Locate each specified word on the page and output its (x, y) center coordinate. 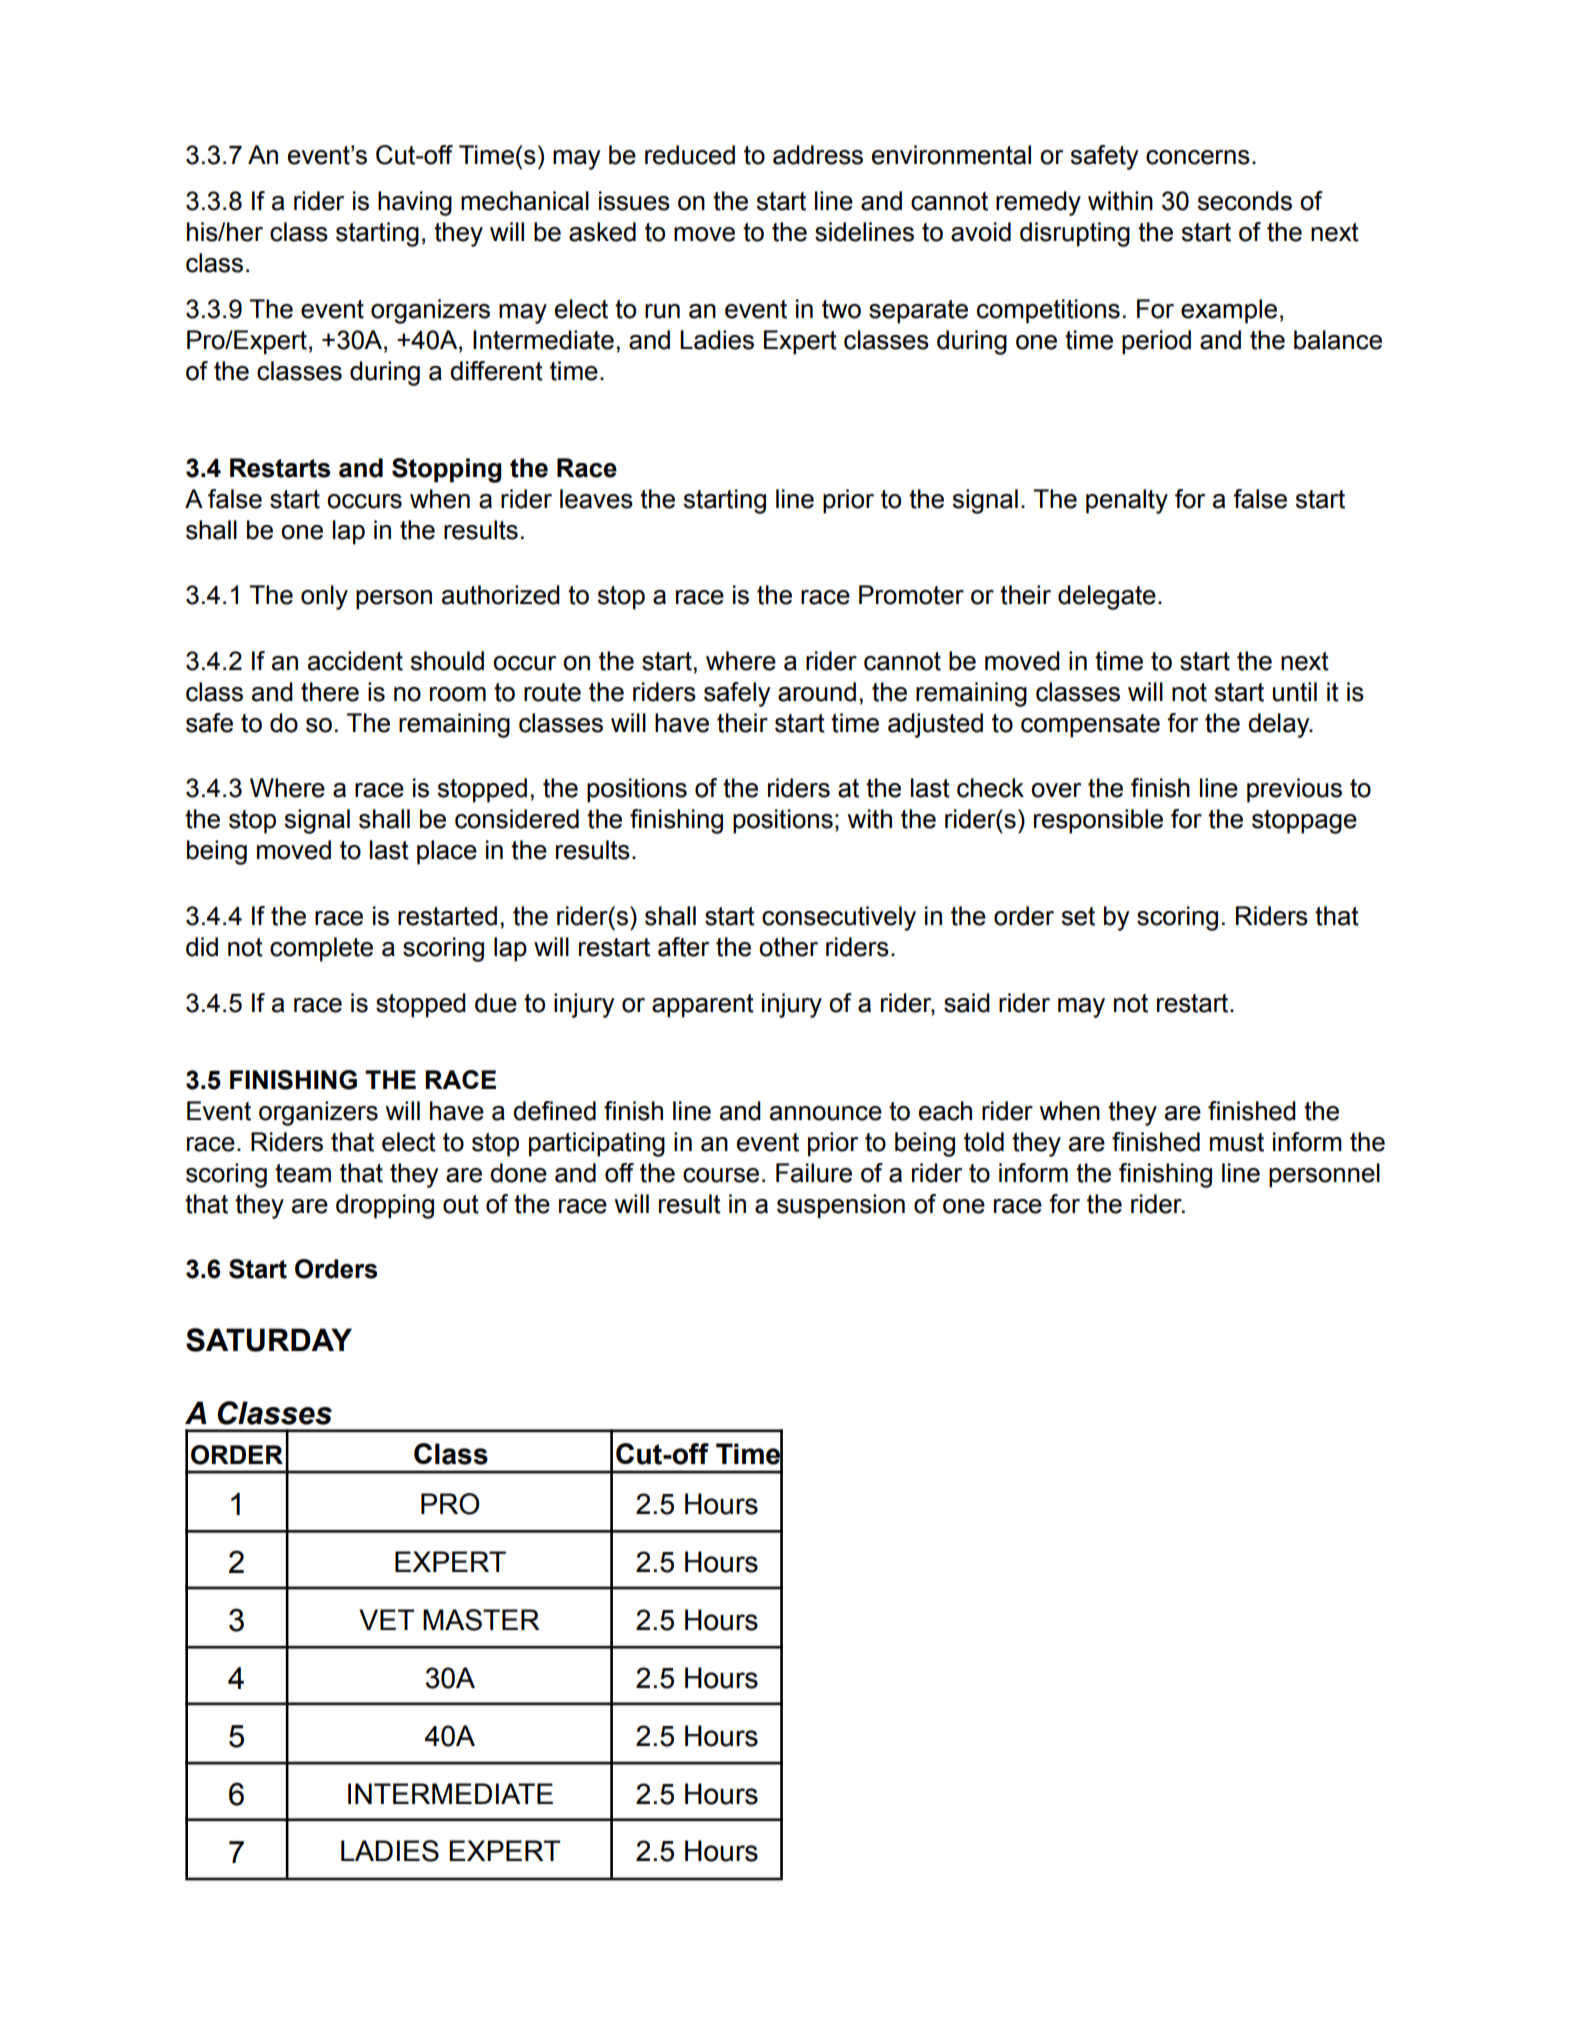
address (818, 155)
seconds (1244, 201)
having (415, 203)
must (1237, 1142)
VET (386, 1619)
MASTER (481, 1620)
